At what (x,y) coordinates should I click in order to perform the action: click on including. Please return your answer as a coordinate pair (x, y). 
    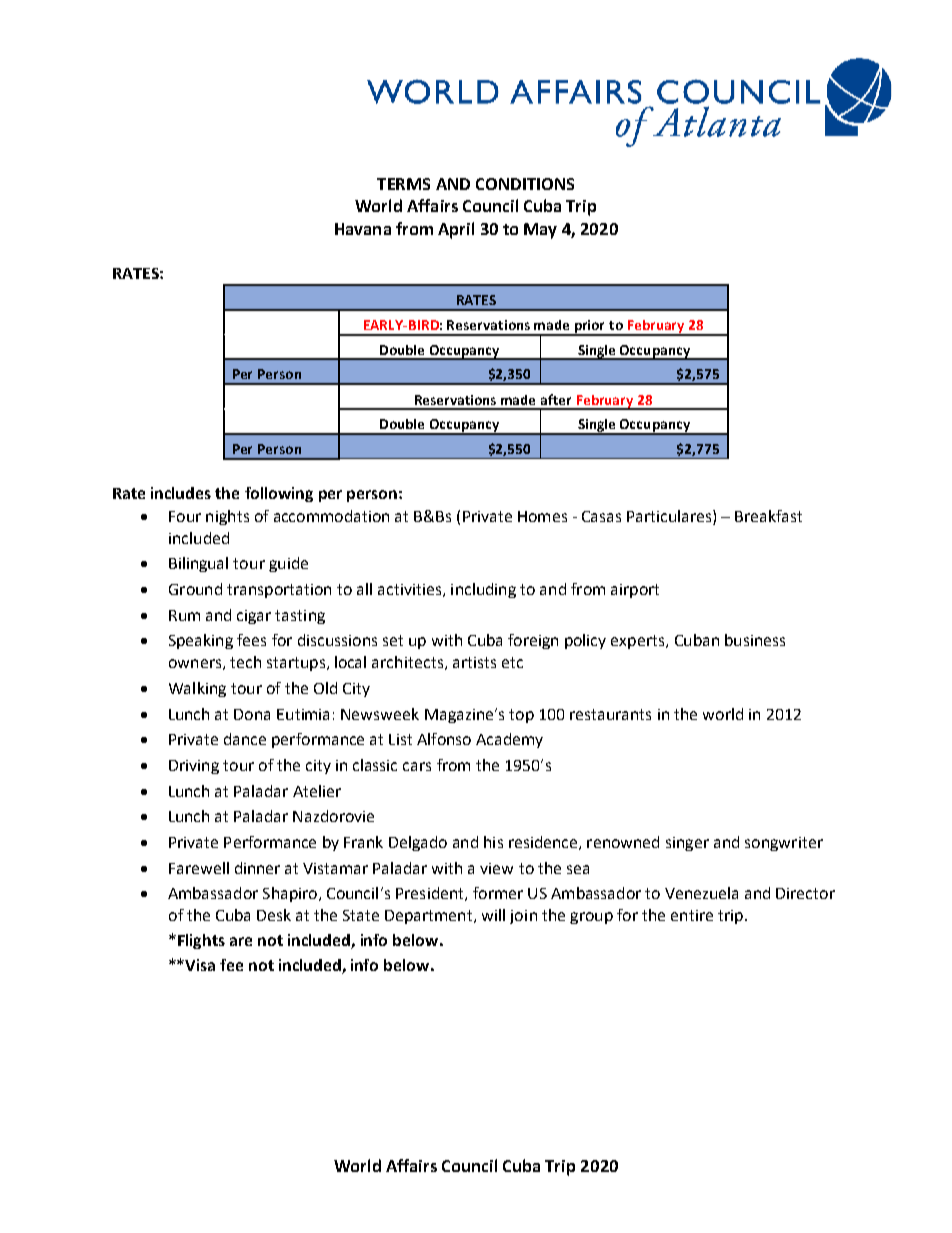
    Looking at the image, I should click on (483, 590).
